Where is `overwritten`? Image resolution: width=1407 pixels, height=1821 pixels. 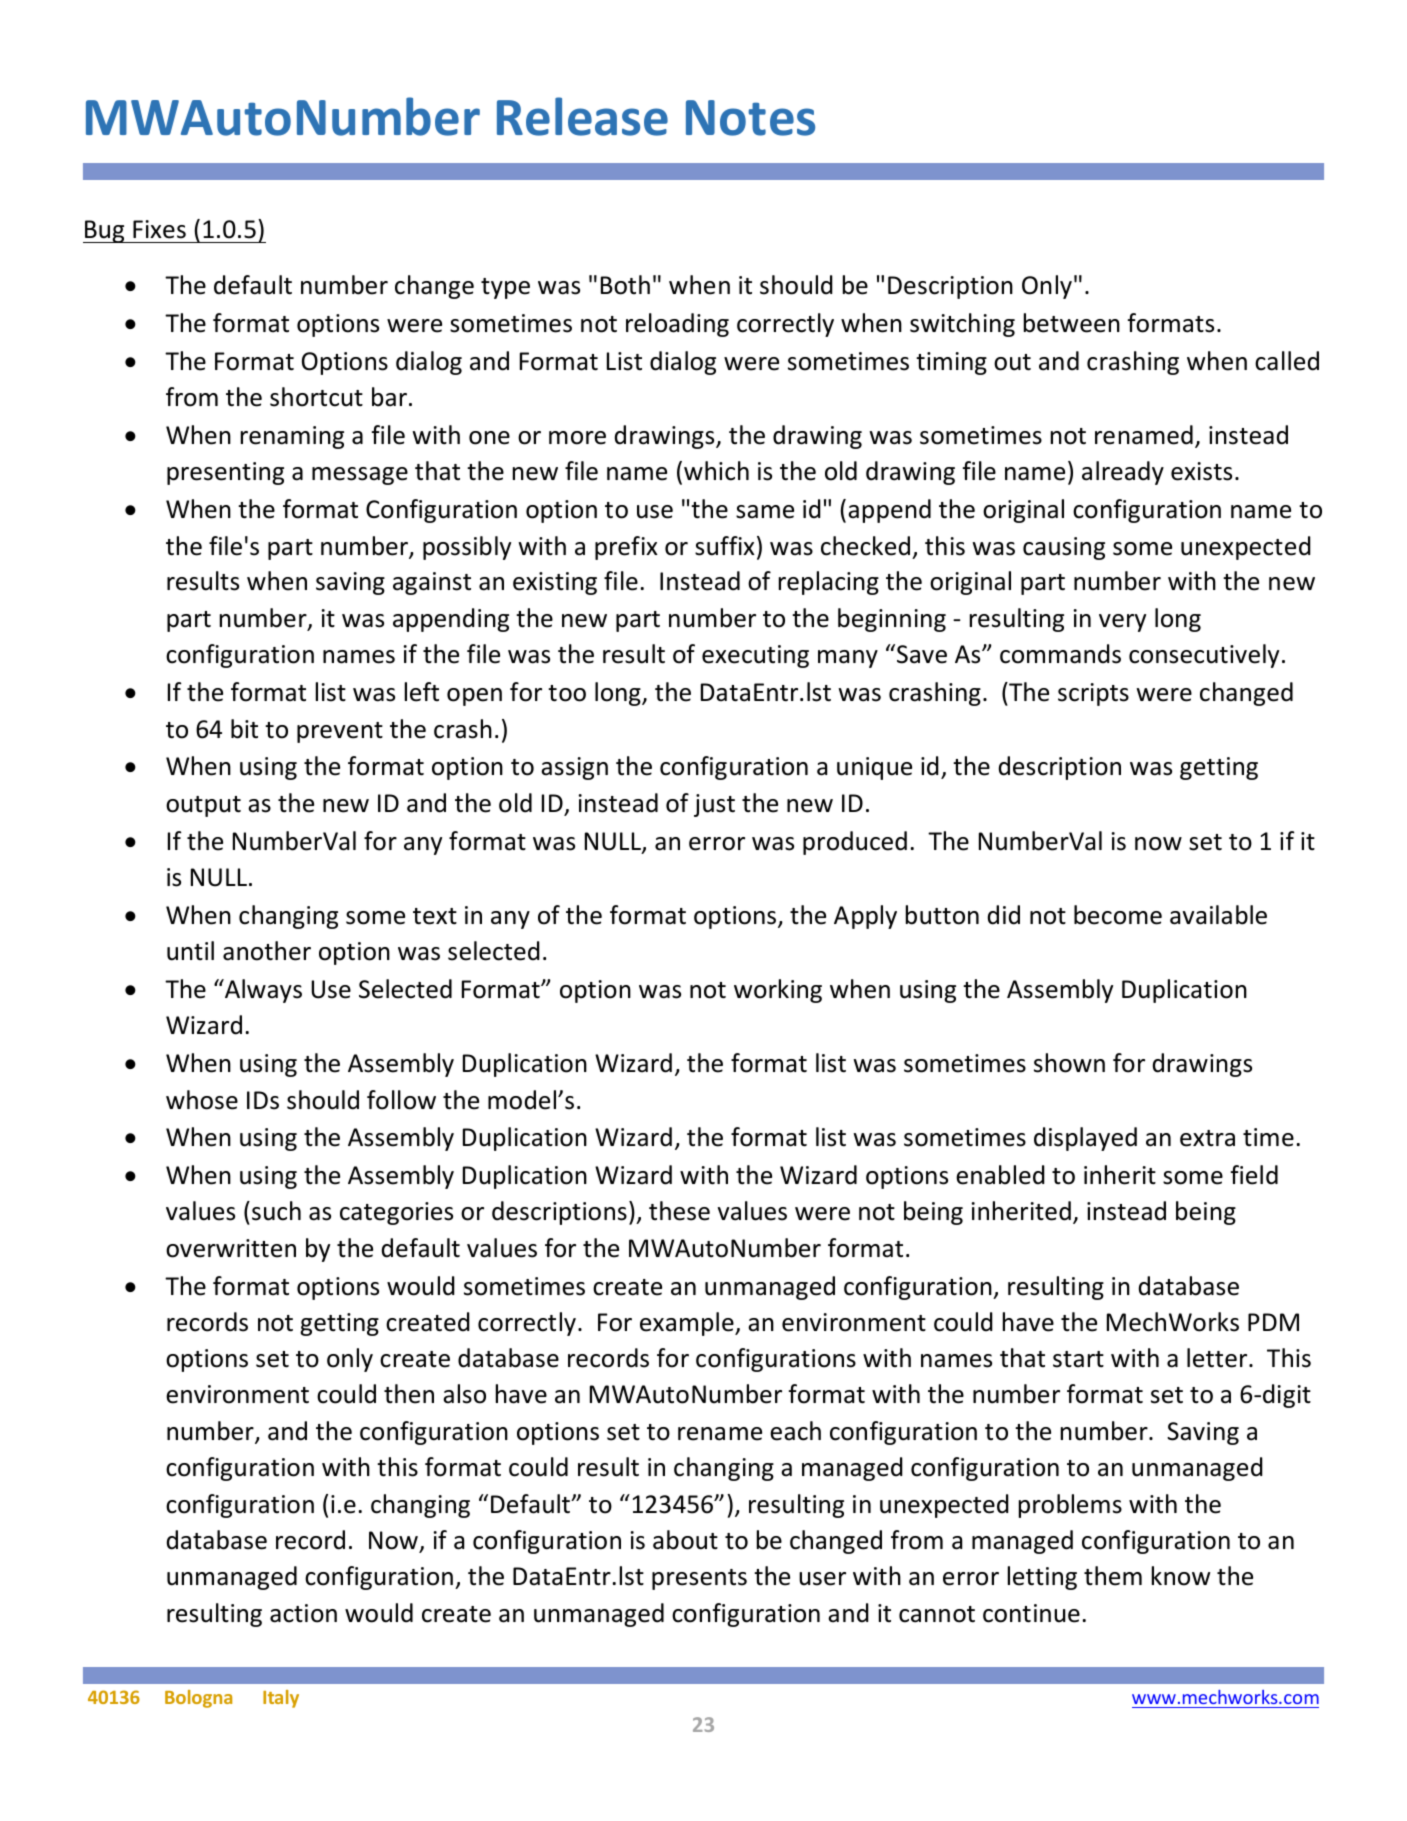 overwritten is located at coordinates (231, 1248).
